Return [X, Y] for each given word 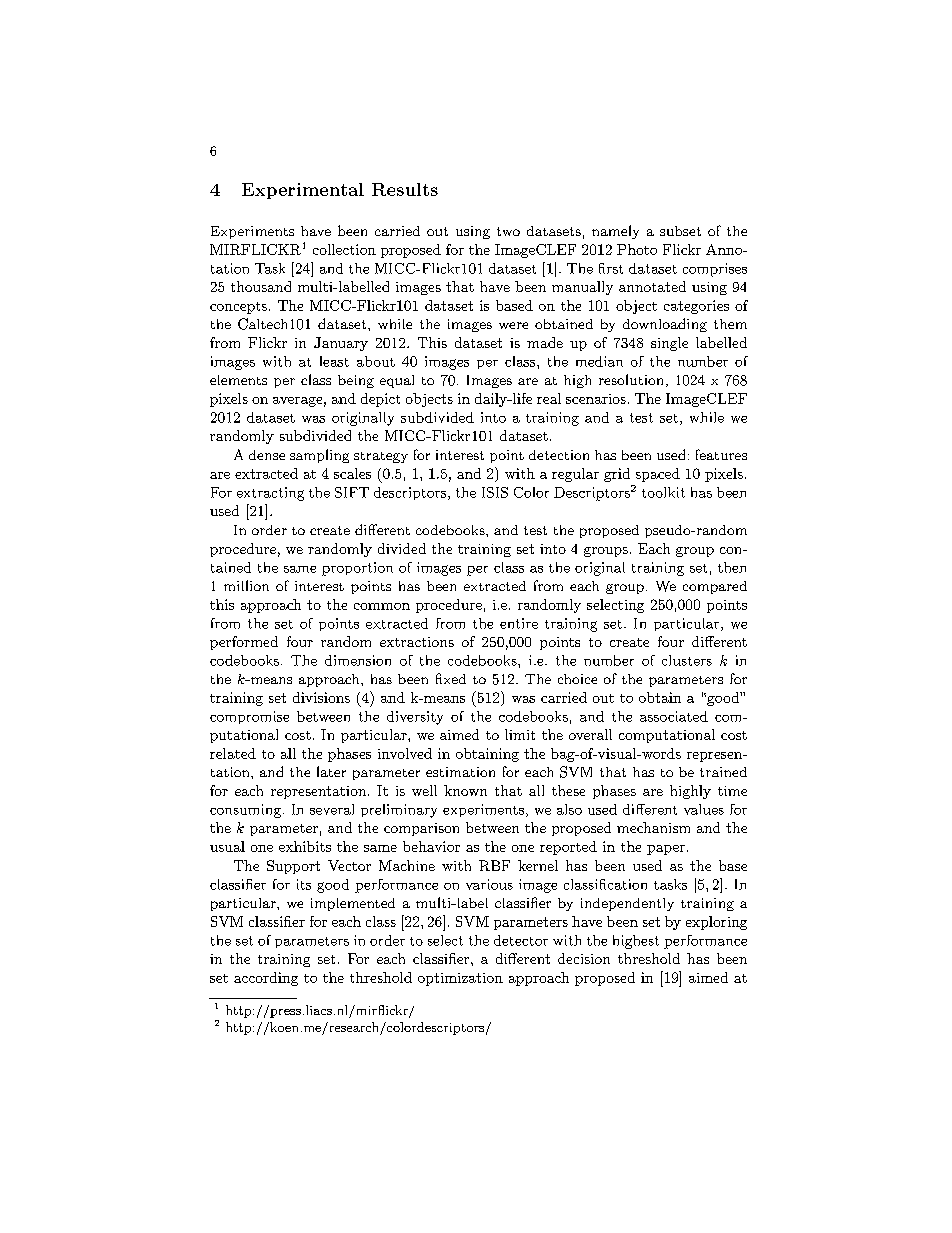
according [266, 979]
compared [715, 587]
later [331, 771]
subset [680, 231]
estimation [460, 772]
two [508, 231]
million [246, 585]
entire [519, 623]
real [549, 398]
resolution [631, 379]
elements [238, 380]
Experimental [303, 191]
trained [723, 772]
